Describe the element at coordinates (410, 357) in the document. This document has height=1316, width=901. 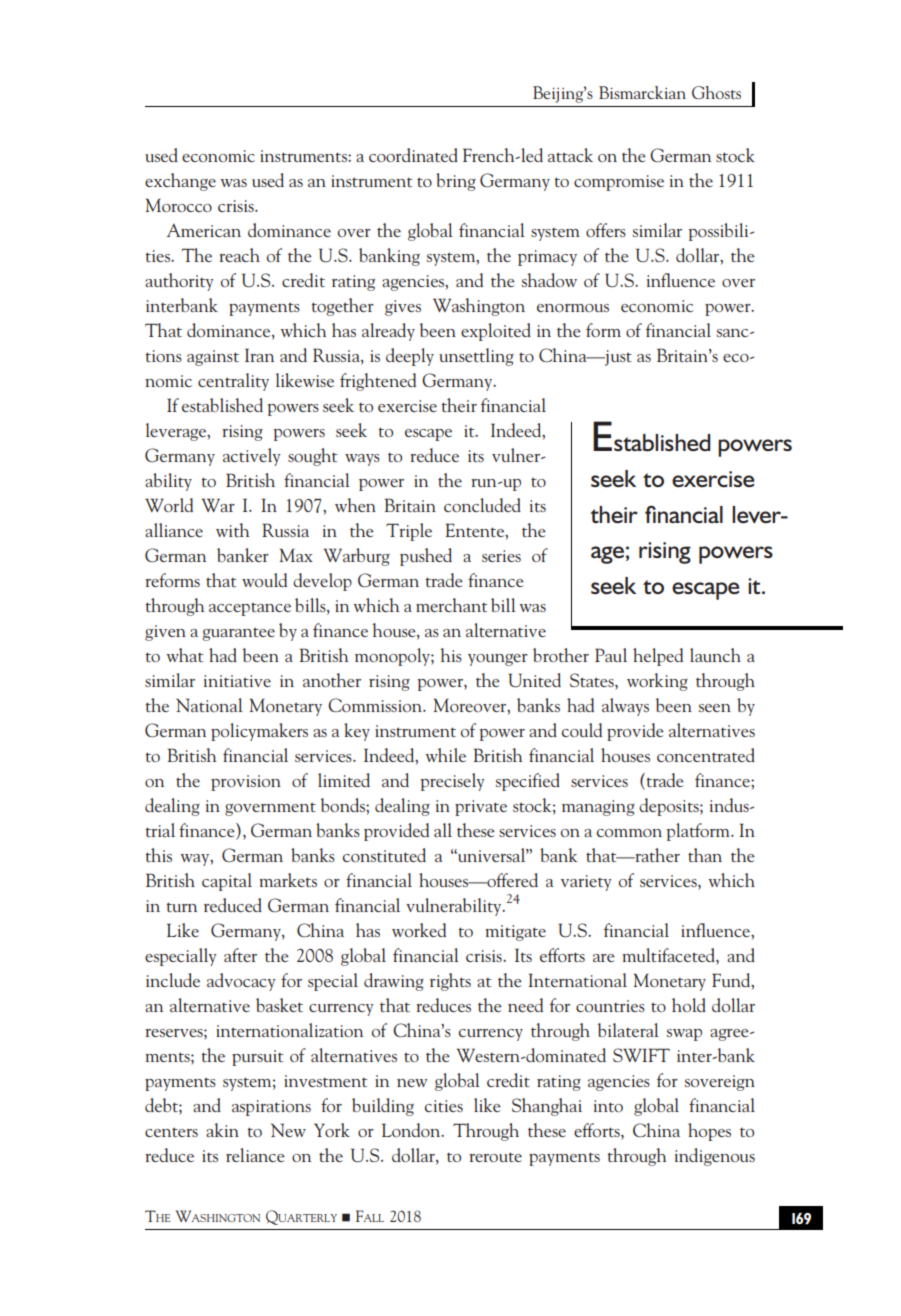
I see `deeply` at that location.
